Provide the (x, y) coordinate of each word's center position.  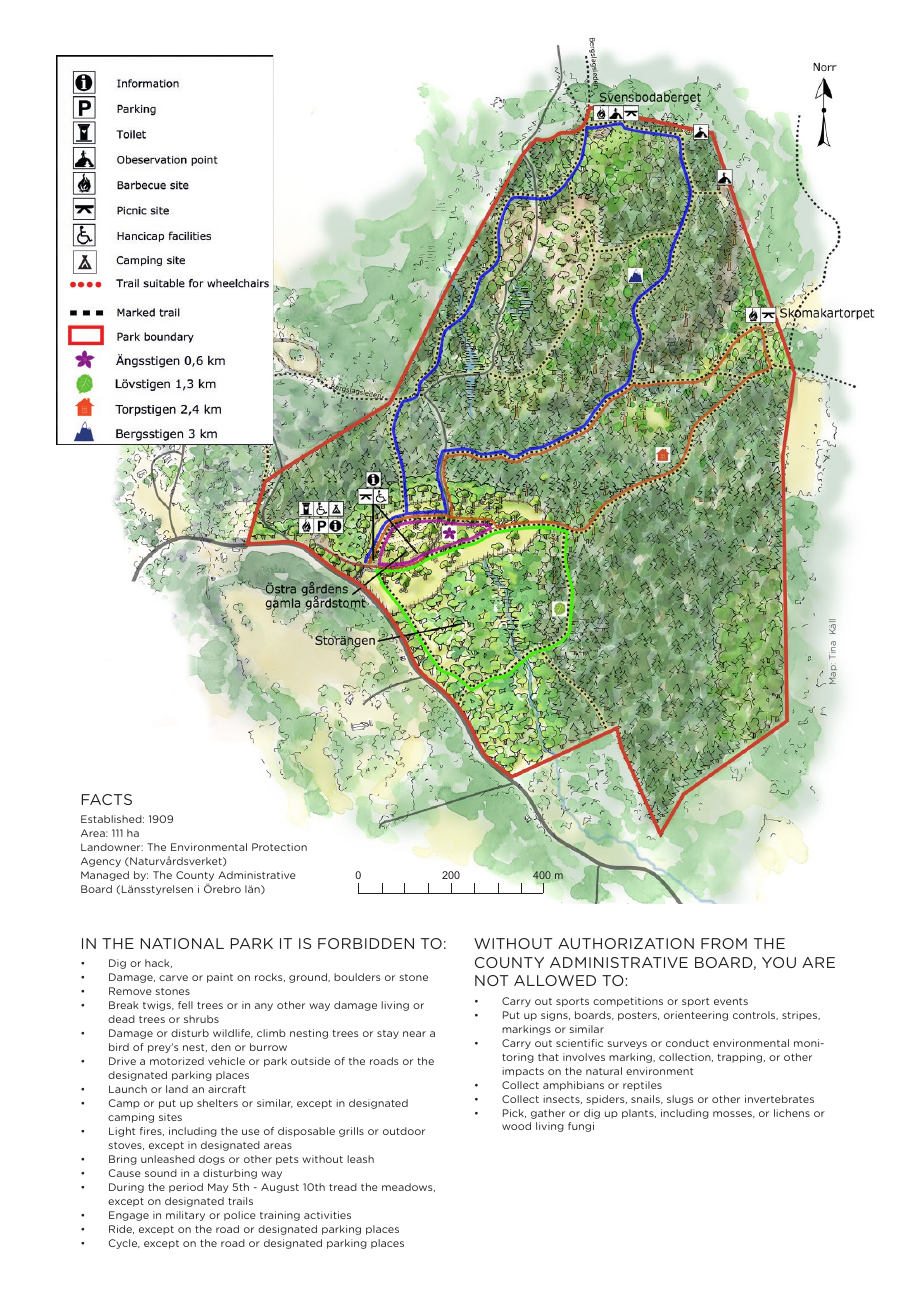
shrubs (201, 1019)
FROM (724, 943)
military (185, 1216)
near (414, 1034)
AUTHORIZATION (626, 943)
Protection (279, 847)
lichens (792, 1113)
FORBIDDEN (366, 943)
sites (170, 1117)
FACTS (107, 799)
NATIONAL (182, 943)
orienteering (696, 1016)
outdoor (404, 1131)
